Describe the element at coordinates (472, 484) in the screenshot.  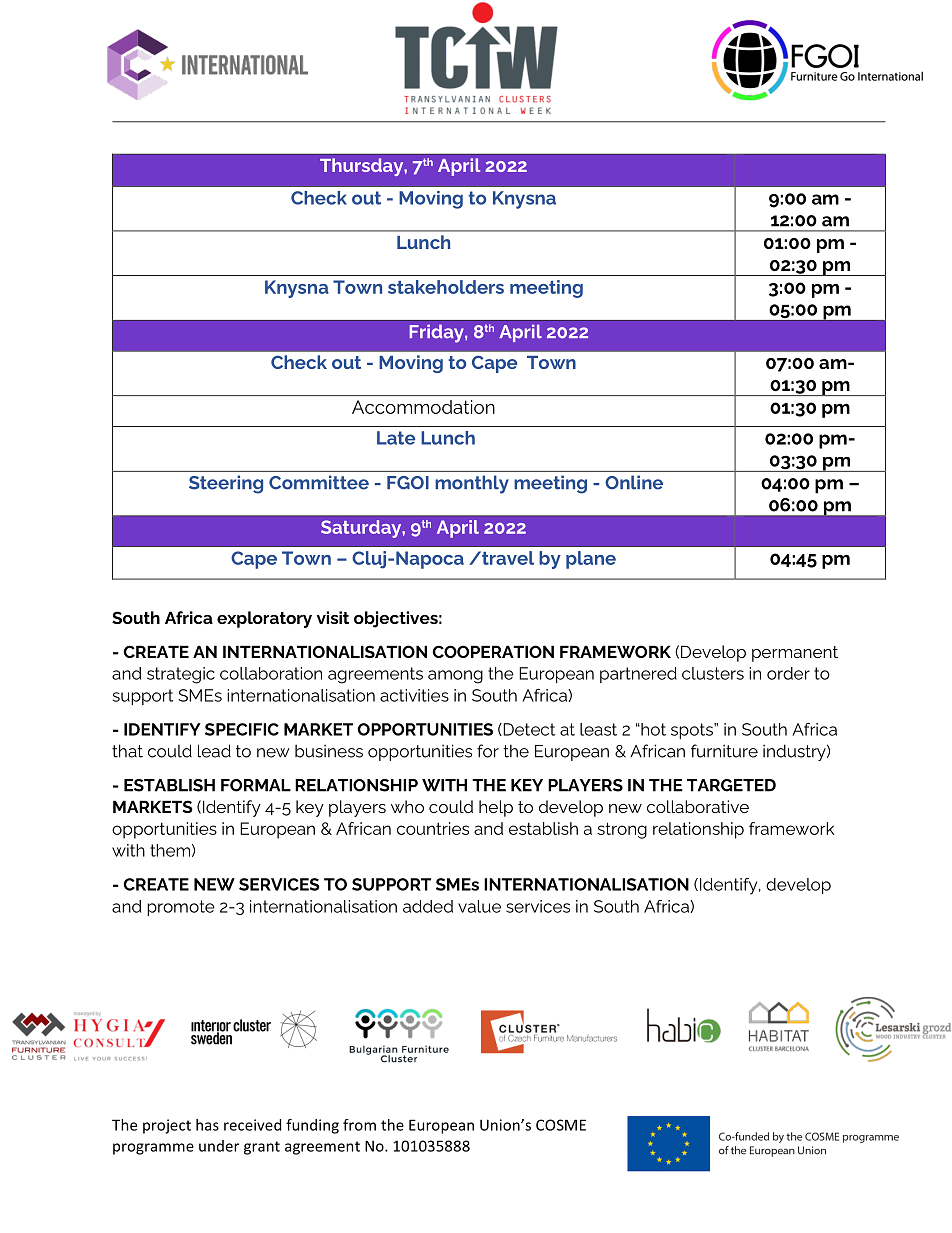
I see `monthly` at that location.
